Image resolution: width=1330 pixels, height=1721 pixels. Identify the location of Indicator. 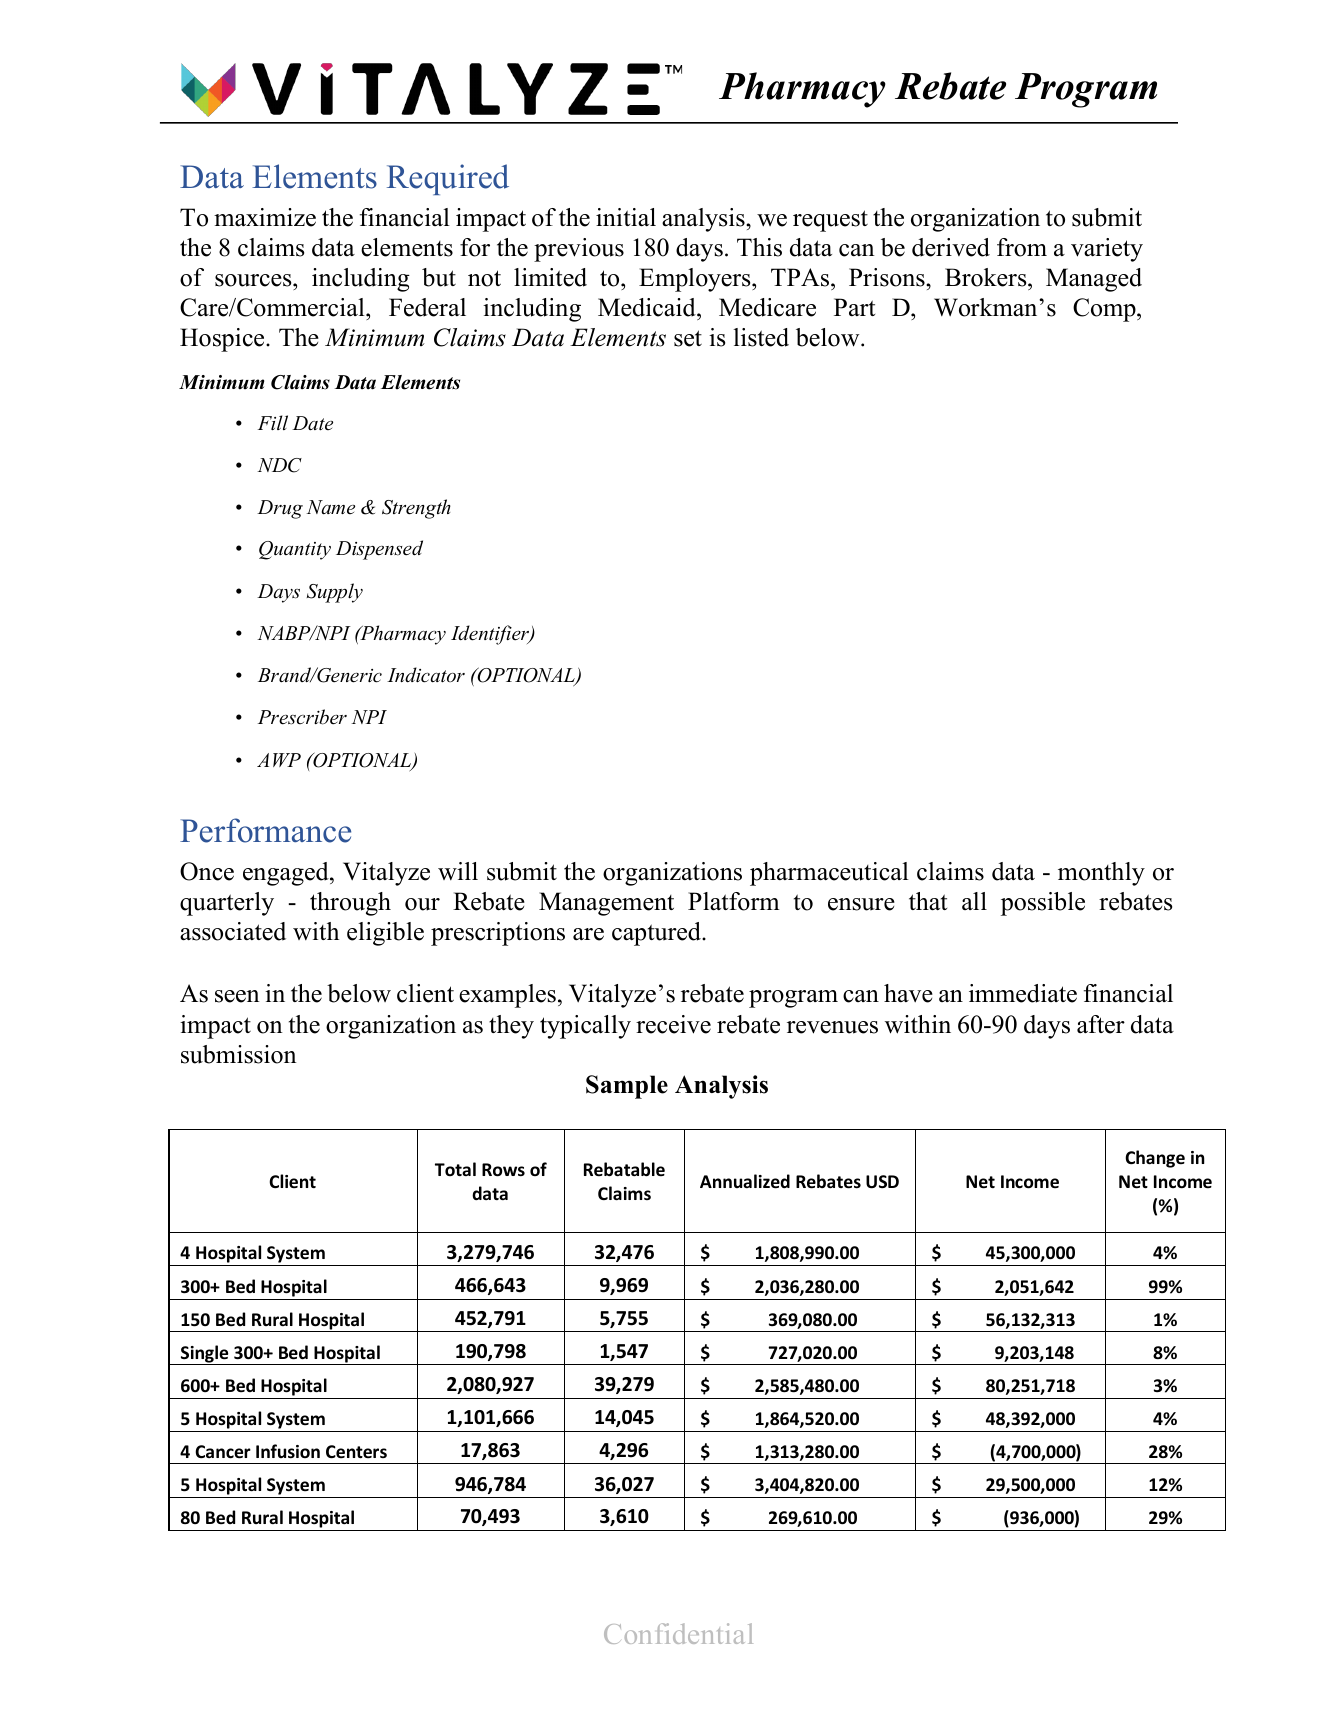
(426, 675).
